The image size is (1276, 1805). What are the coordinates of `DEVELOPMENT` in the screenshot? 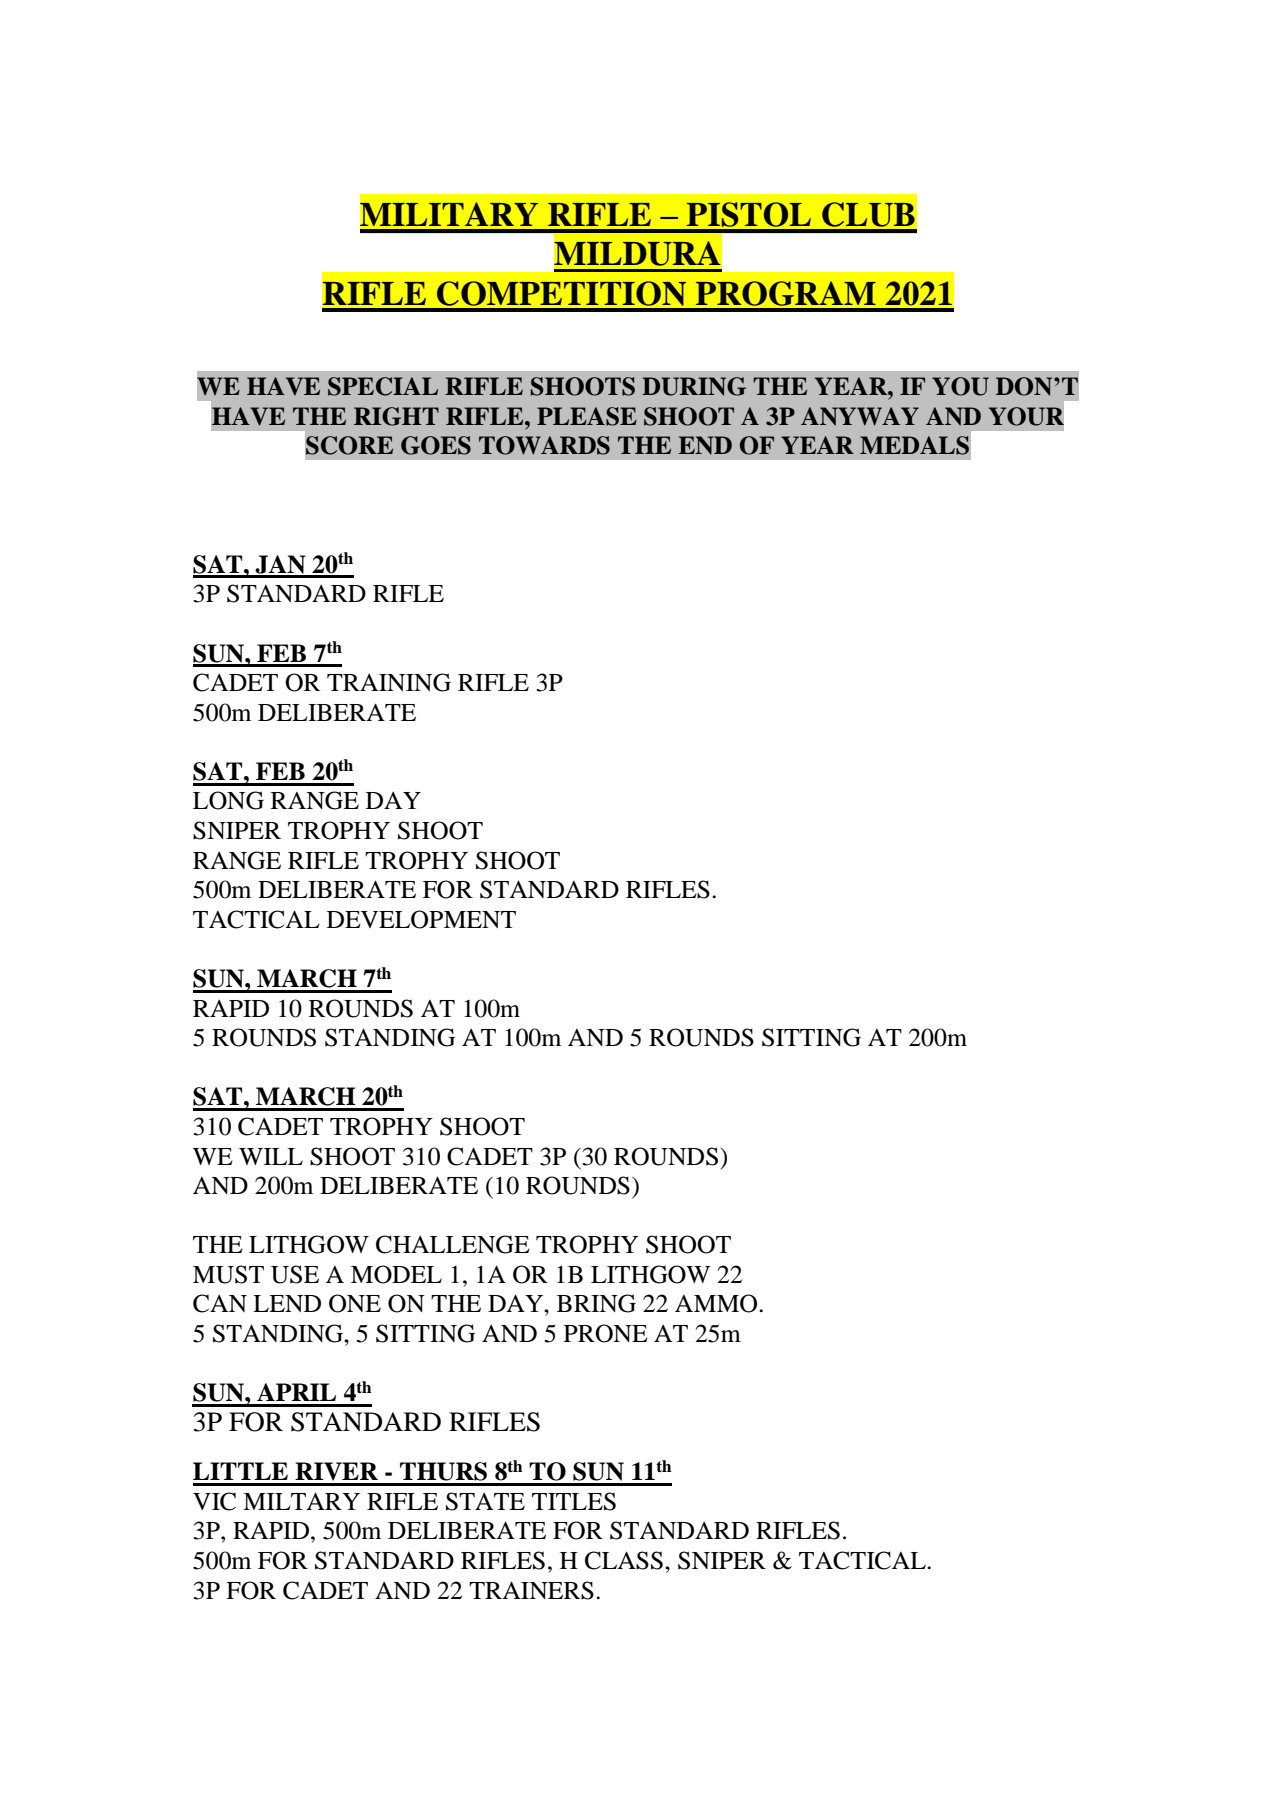 It's located at (421, 919).
